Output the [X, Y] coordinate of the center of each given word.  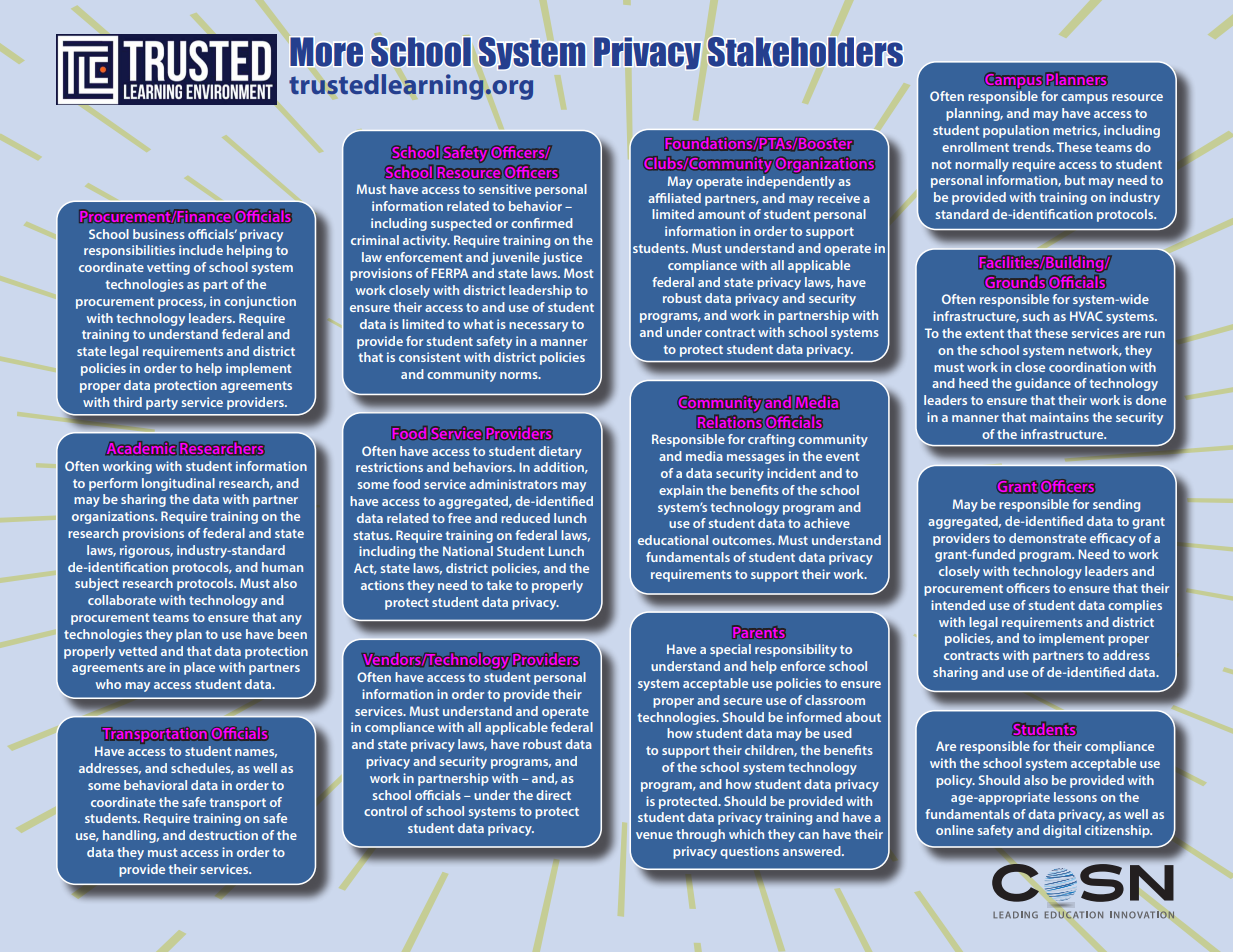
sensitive [505, 189]
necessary [538, 327]
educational [673, 540]
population [1016, 131]
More [326, 52]
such [1036, 316]
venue [654, 835]
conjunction [260, 302]
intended [958, 605]
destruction [223, 835]
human [282, 567]
